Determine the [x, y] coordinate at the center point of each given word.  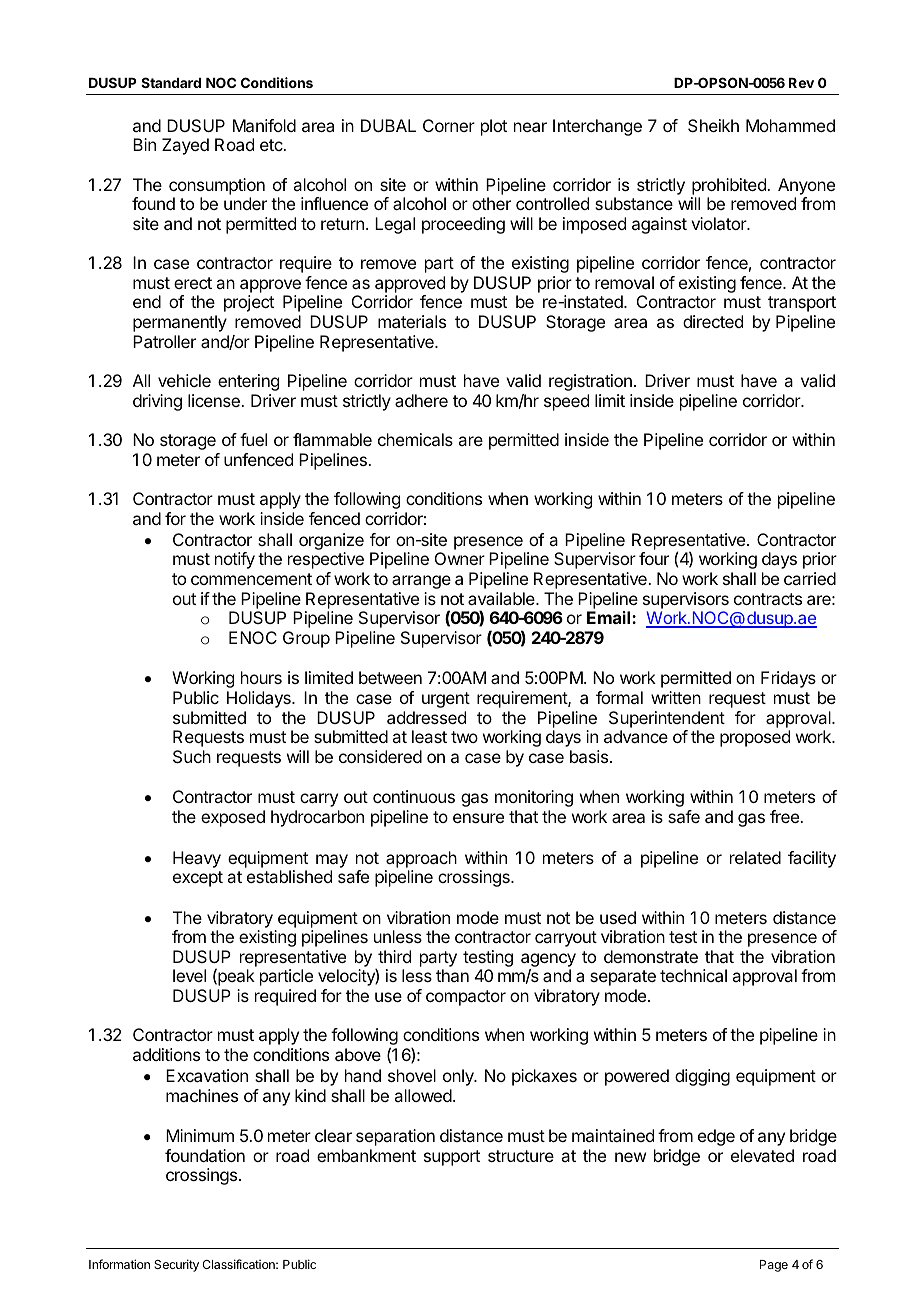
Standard [171, 82]
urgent [446, 700]
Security [176, 1265]
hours [261, 677]
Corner [449, 125]
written [676, 697]
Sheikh [713, 125]
